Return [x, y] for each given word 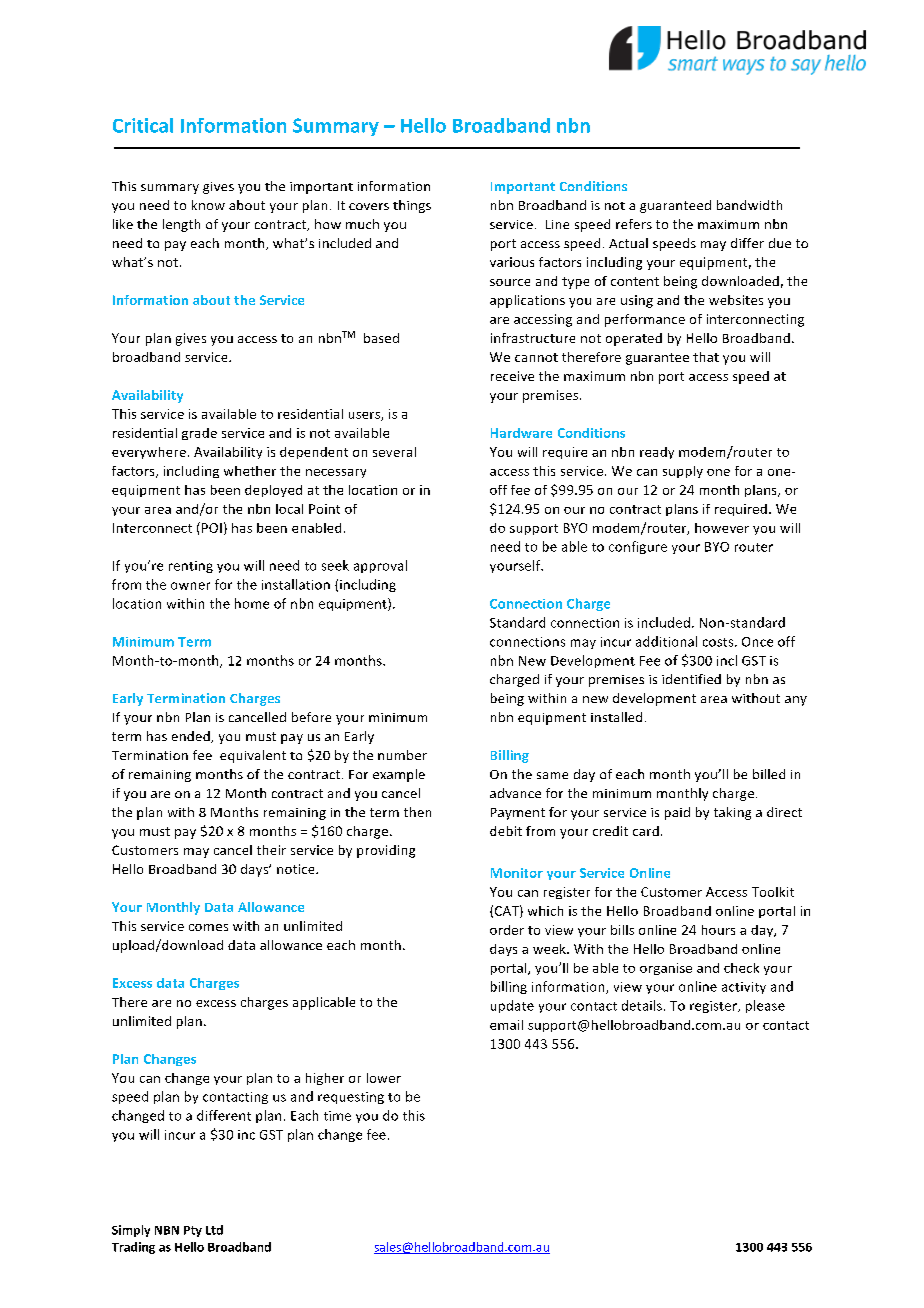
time [337, 1116]
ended [192, 737]
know [208, 205]
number [402, 755]
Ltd [214, 1230]
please [765, 1006]
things [412, 206]
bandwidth [749, 205]
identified [691, 679]
